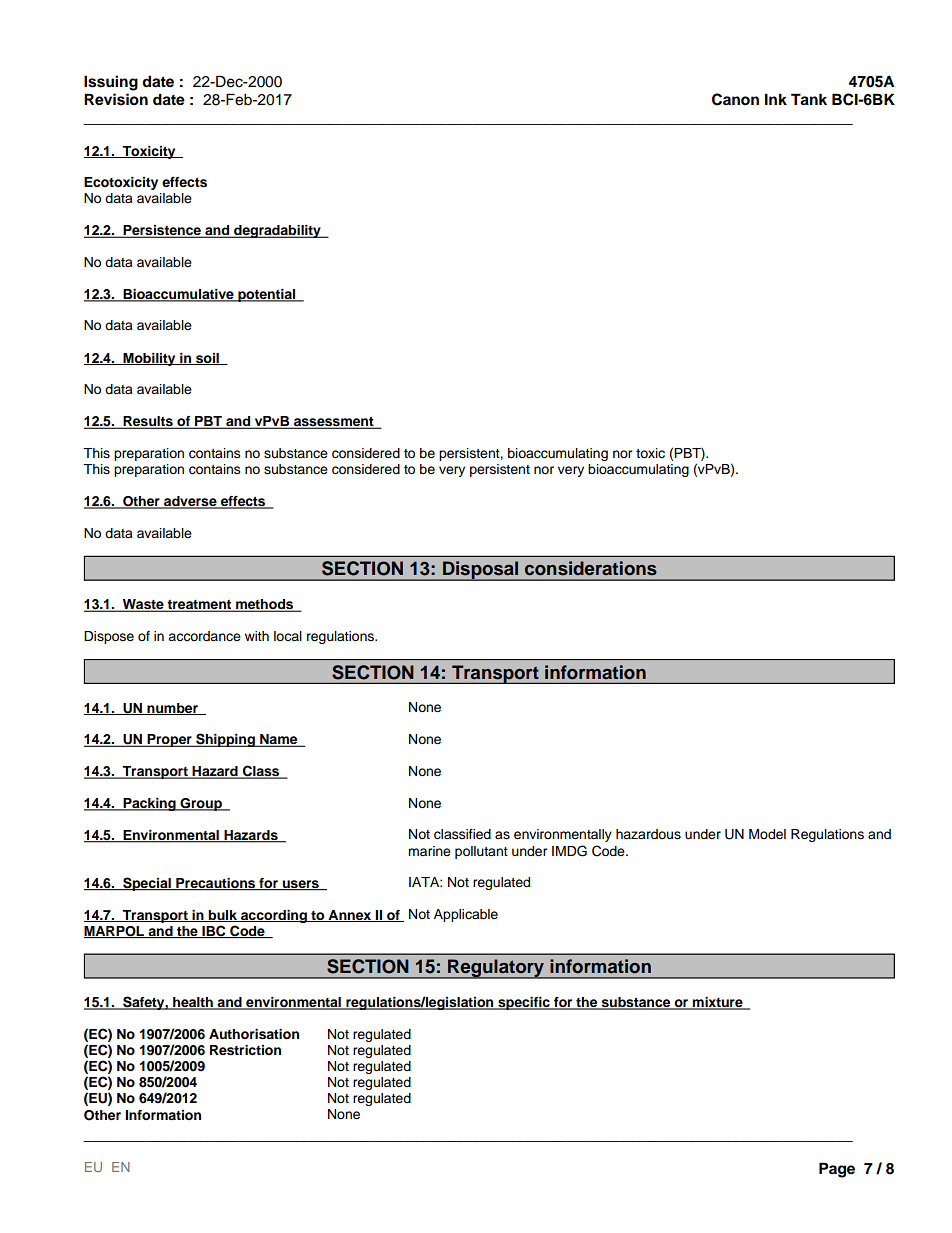  What do you see at coordinates (524, 1003) in the screenshot?
I see `specific` at bounding box center [524, 1003].
